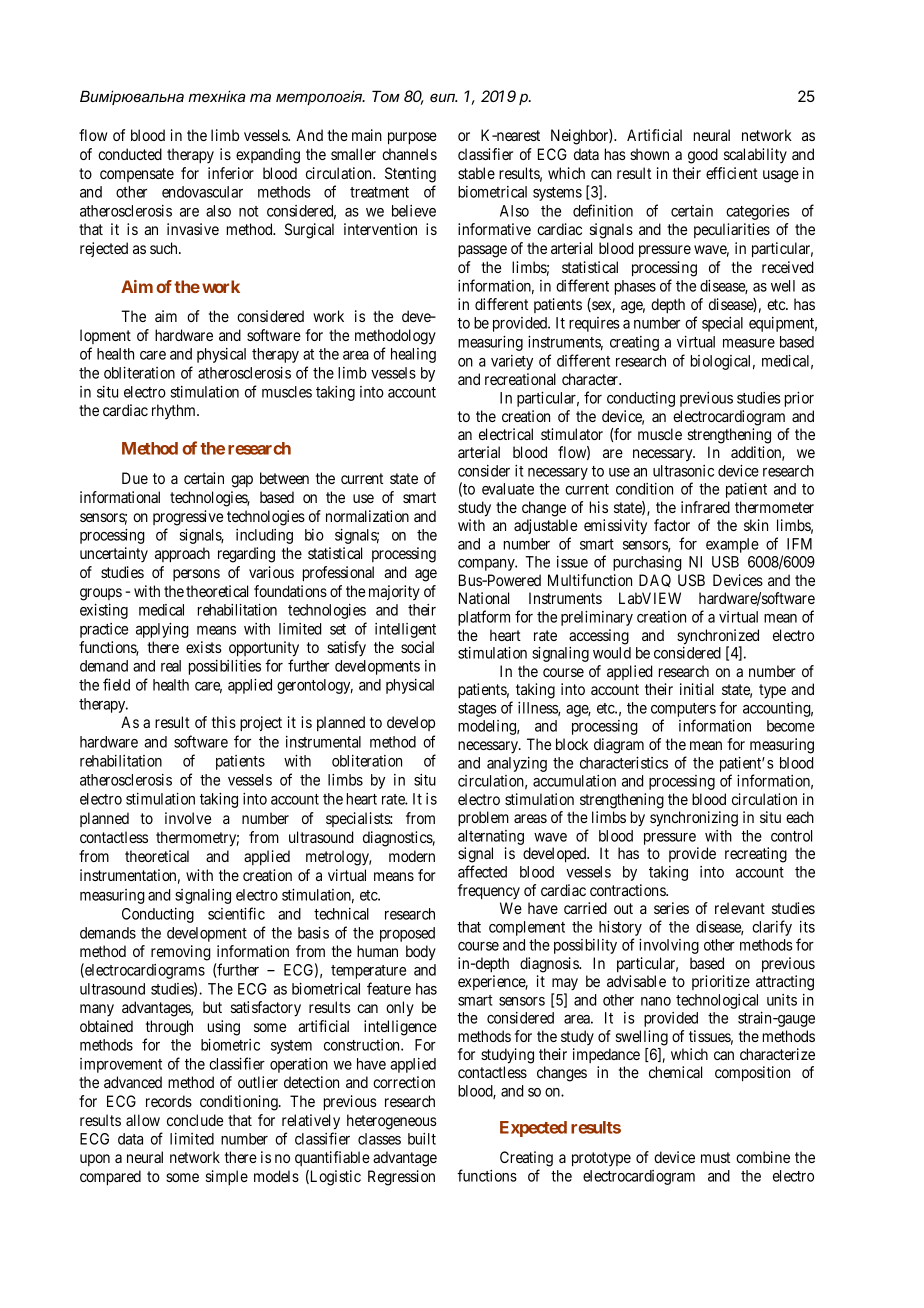  What do you see at coordinates (484, 598) in the document?
I see `National` at bounding box center [484, 598].
